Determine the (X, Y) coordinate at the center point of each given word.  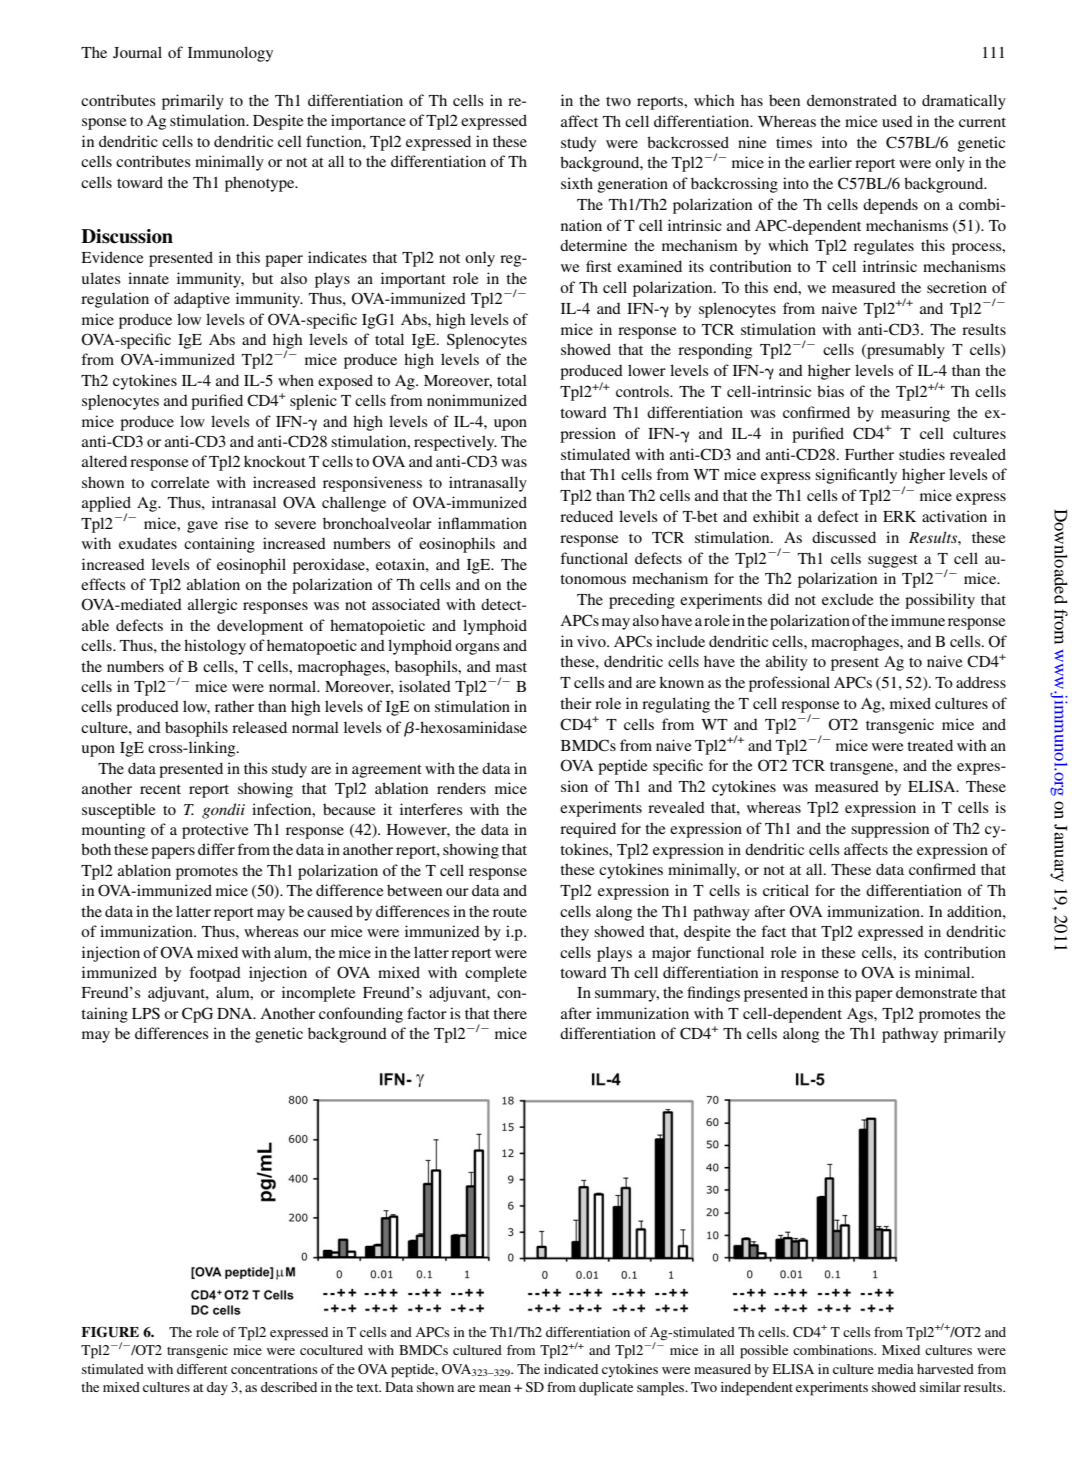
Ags (861, 1015)
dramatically (964, 102)
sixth (577, 183)
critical (786, 890)
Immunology (230, 54)
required (588, 830)
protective (215, 831)
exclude (847, 599)
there (510, 1013)
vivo (592, 641)
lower (647, 370)
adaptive (202, 300)
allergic (212, 606)
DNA (236, 1013)
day (217, 1388)
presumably (905, 351)
